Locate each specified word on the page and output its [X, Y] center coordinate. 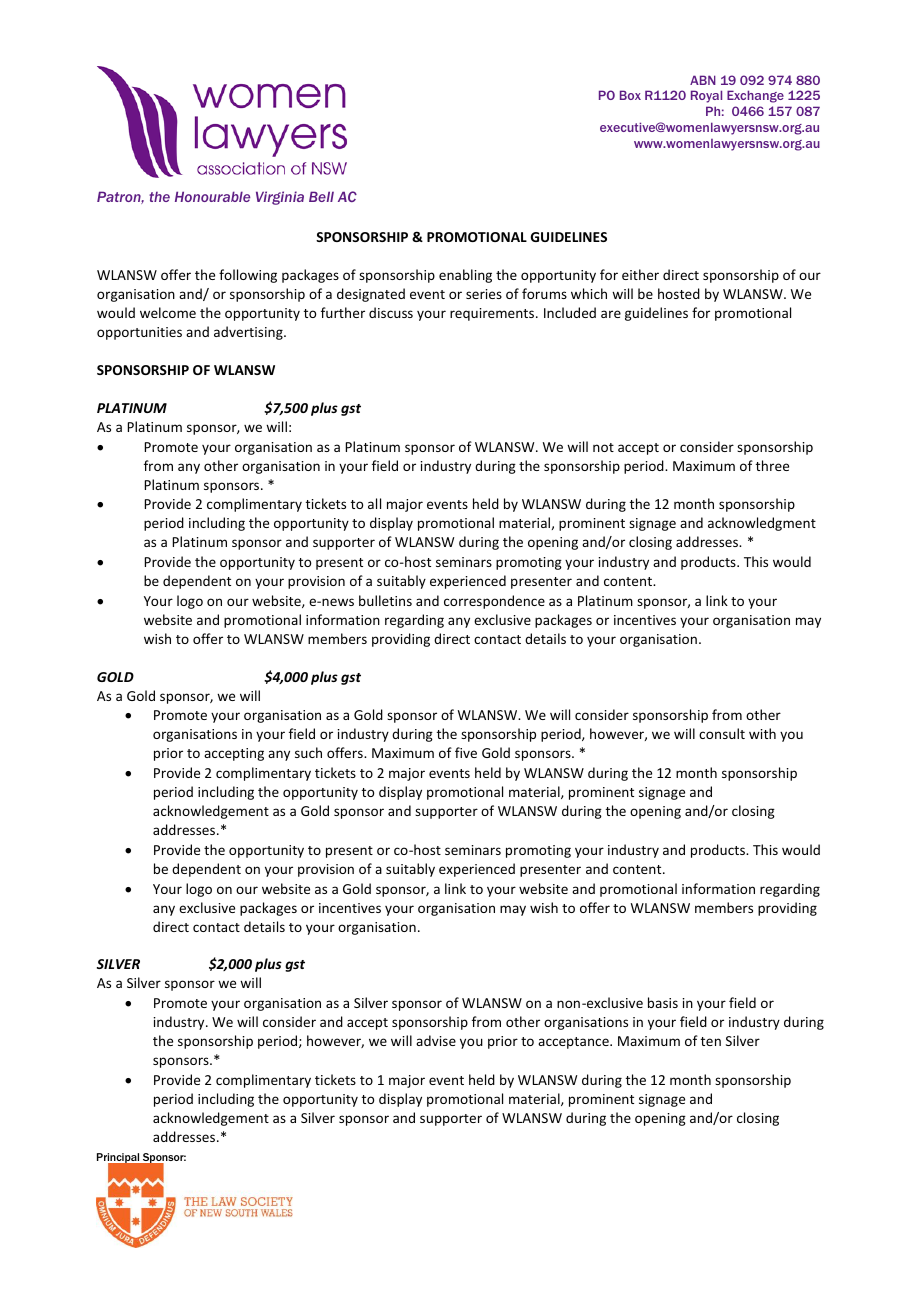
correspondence [494, 602]
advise [436, 1040]
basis [663, 1002]
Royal [706, 96]
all [374, 503]
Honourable [212, 196]
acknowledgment [762, 524]
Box [630, 95]
